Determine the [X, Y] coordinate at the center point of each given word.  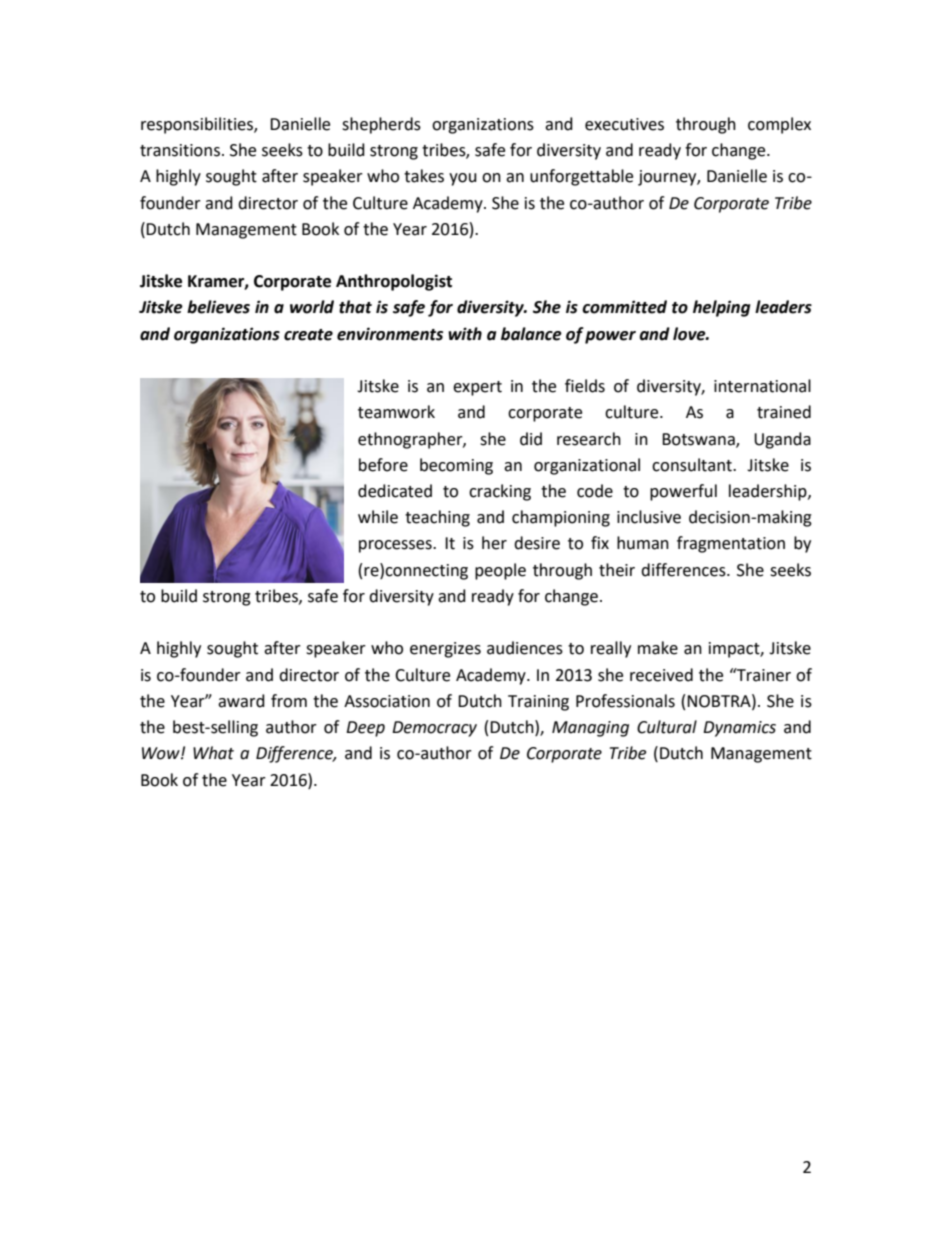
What [213, 753]
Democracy [434, 729]
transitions [180, 150]
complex [779, 125]
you [463, 179]
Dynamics [739, 729]
